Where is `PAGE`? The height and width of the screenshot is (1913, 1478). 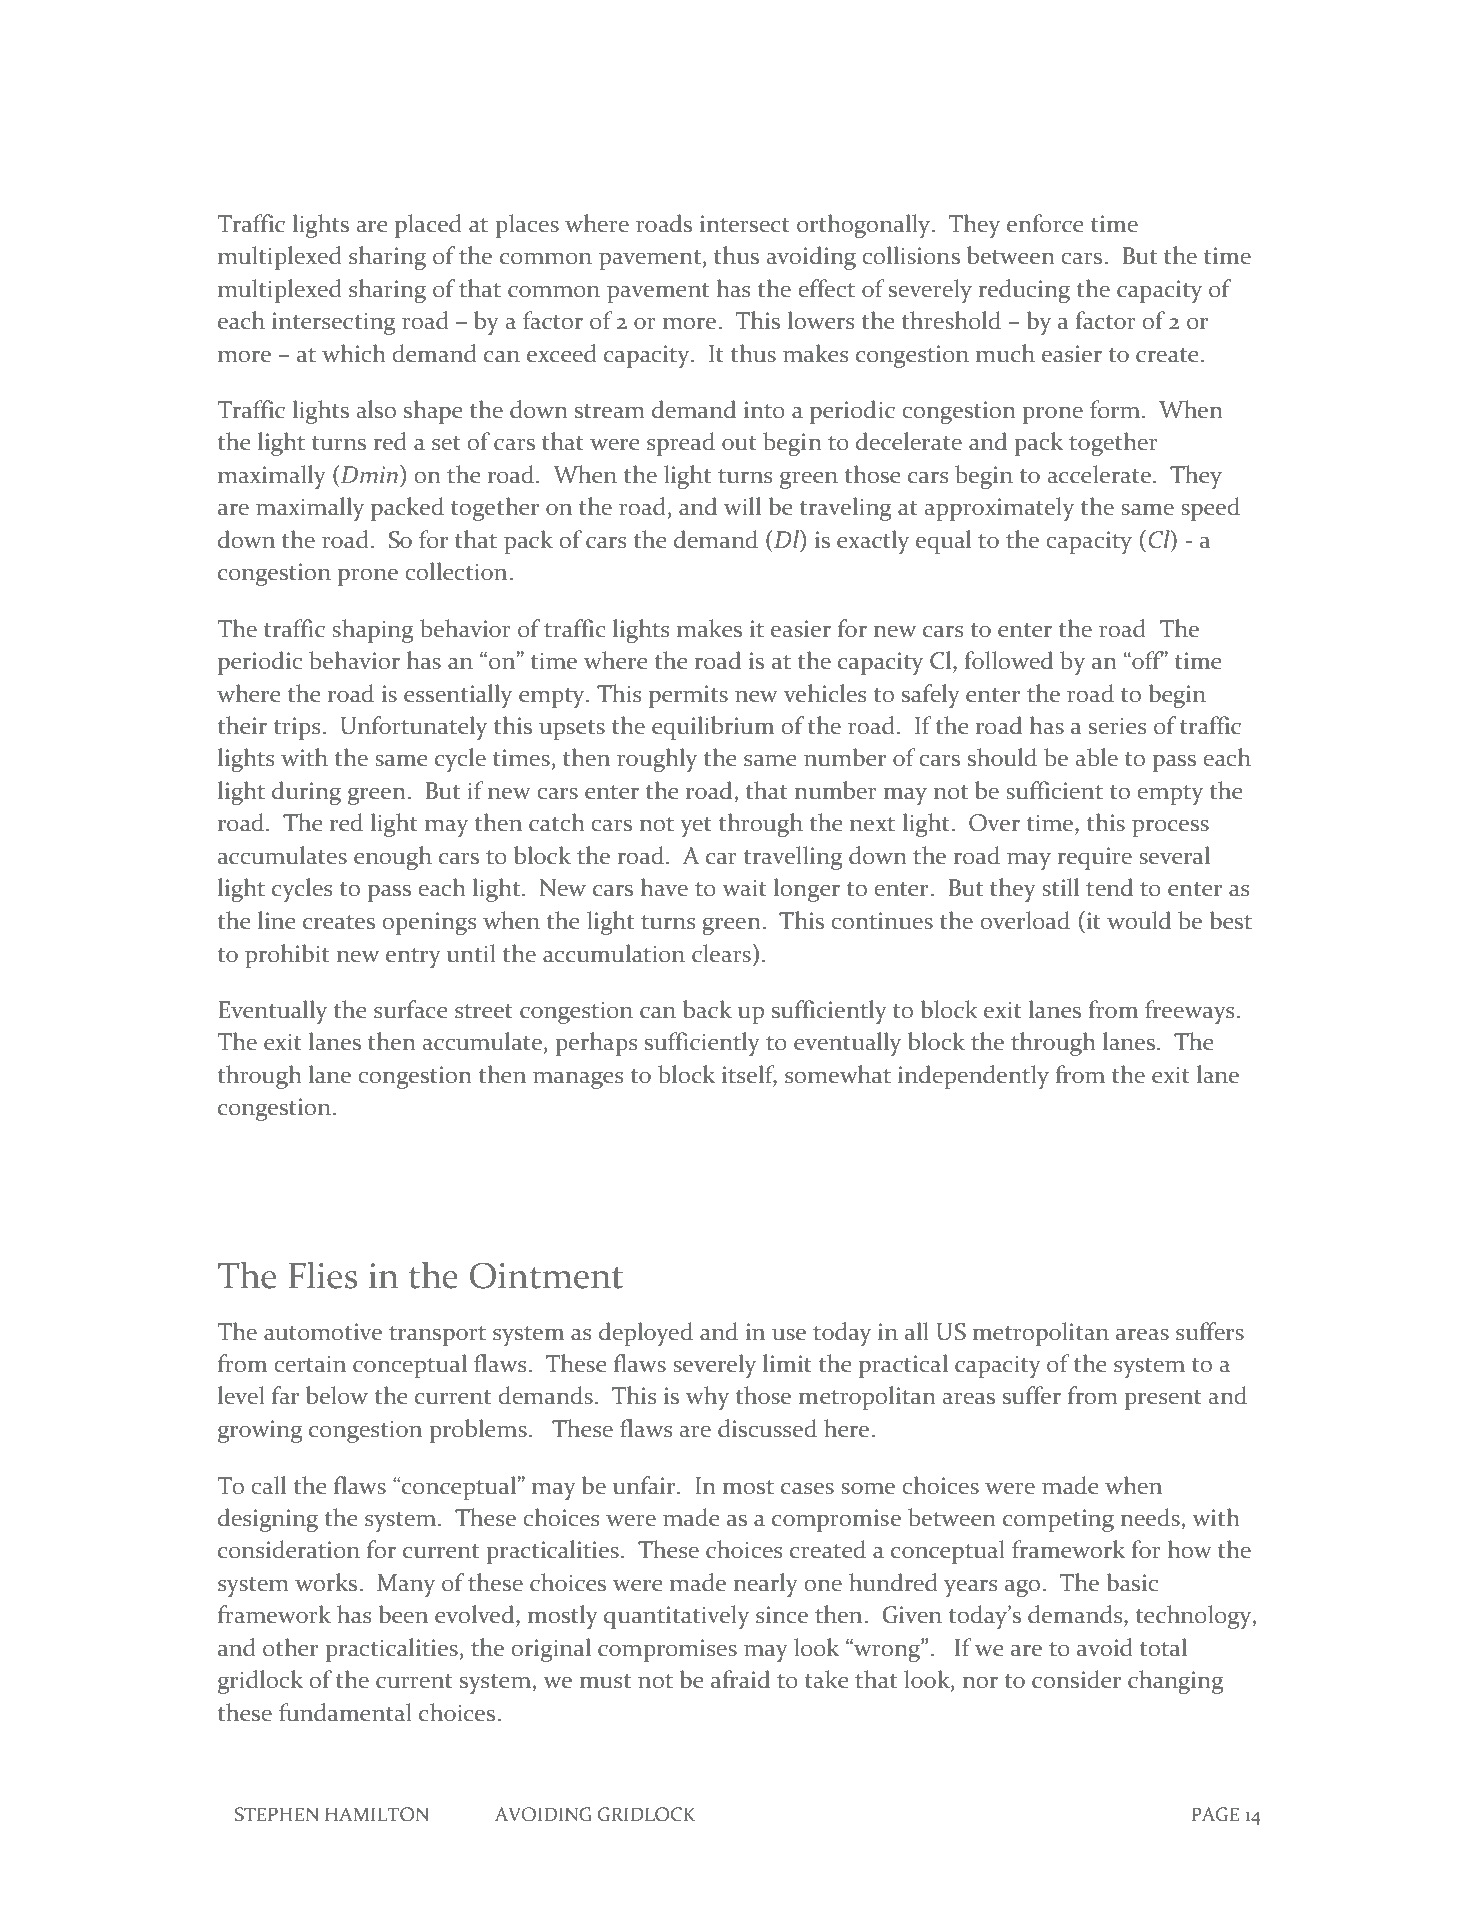
PAGE is located at coordinates (1215, 1814).
